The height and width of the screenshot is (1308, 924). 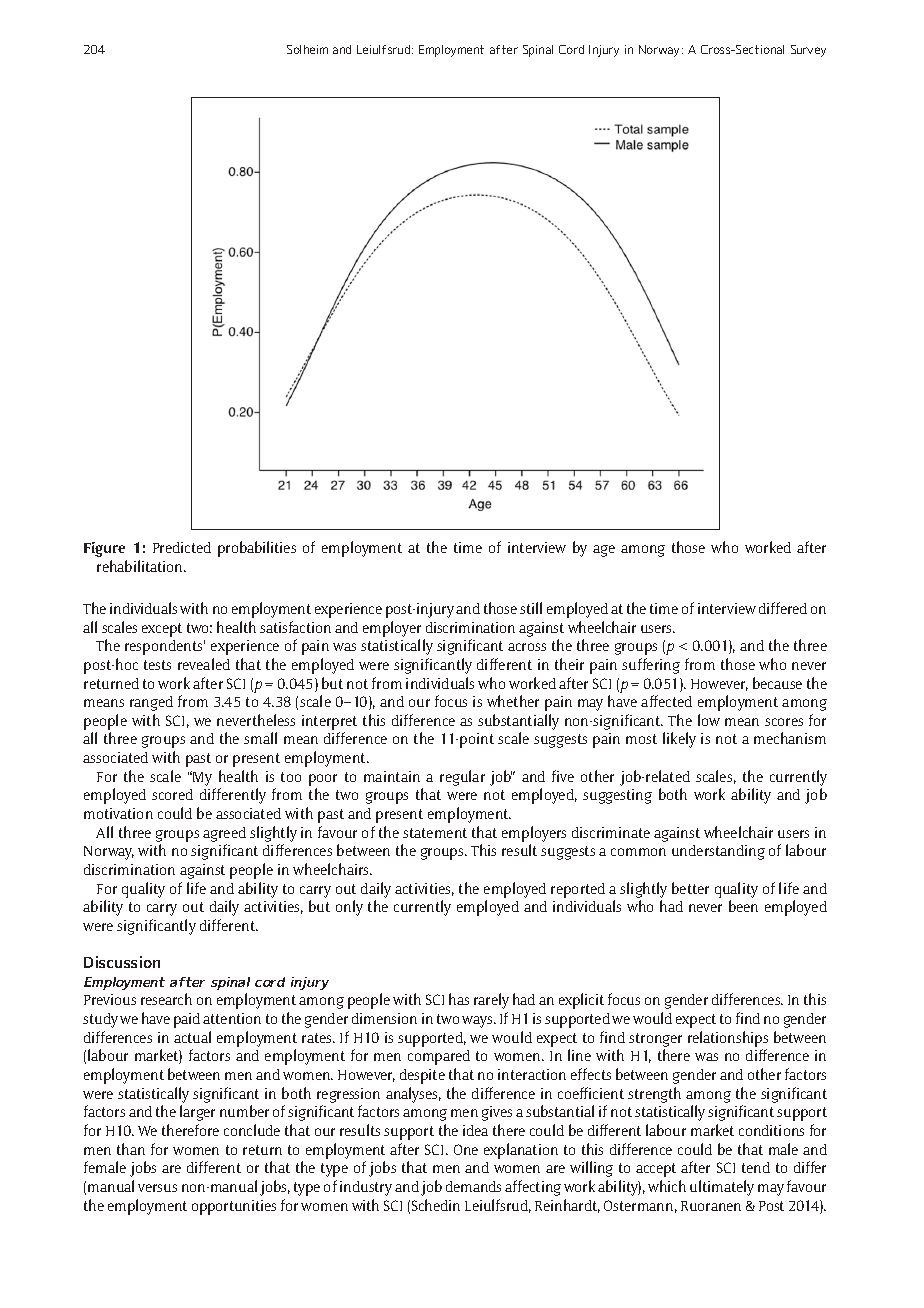 What do you see at coordinates (808, 51) in the screenshot?
I see `Survey` at bounding box center [808, 51].
